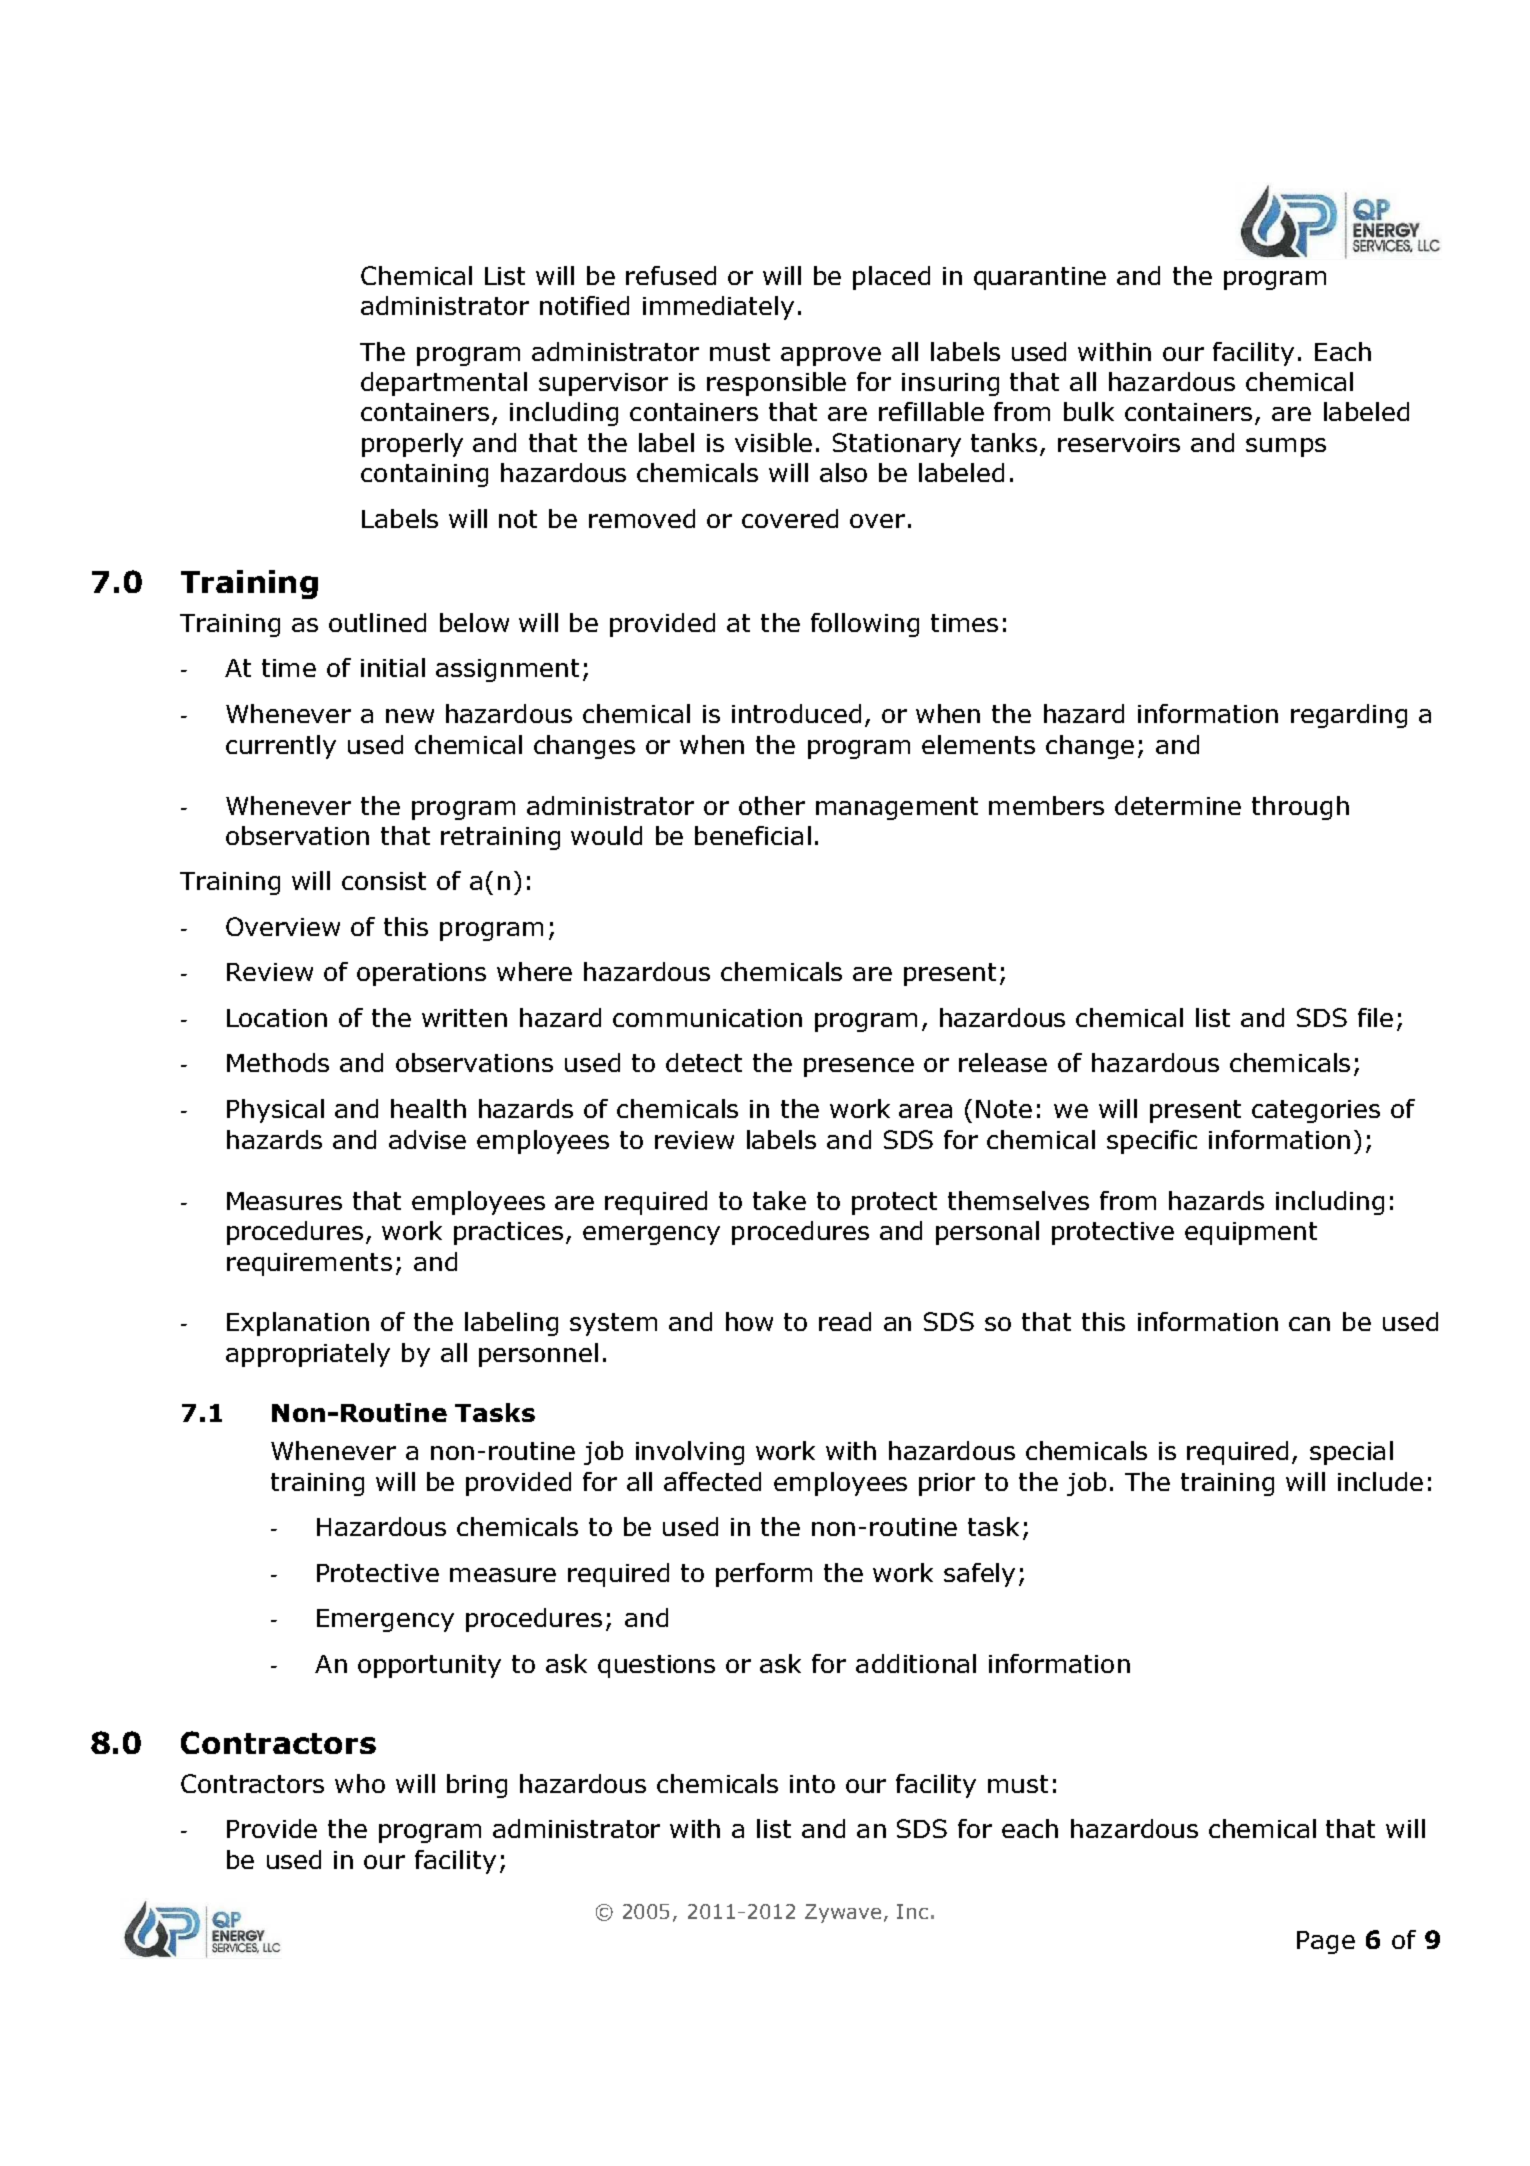 The width and height of the screenshot is (1530, 2166). What do you see at coordinates (796, 713) in the screenshot?
I see `introduced` at bounding box center [796, 713].
